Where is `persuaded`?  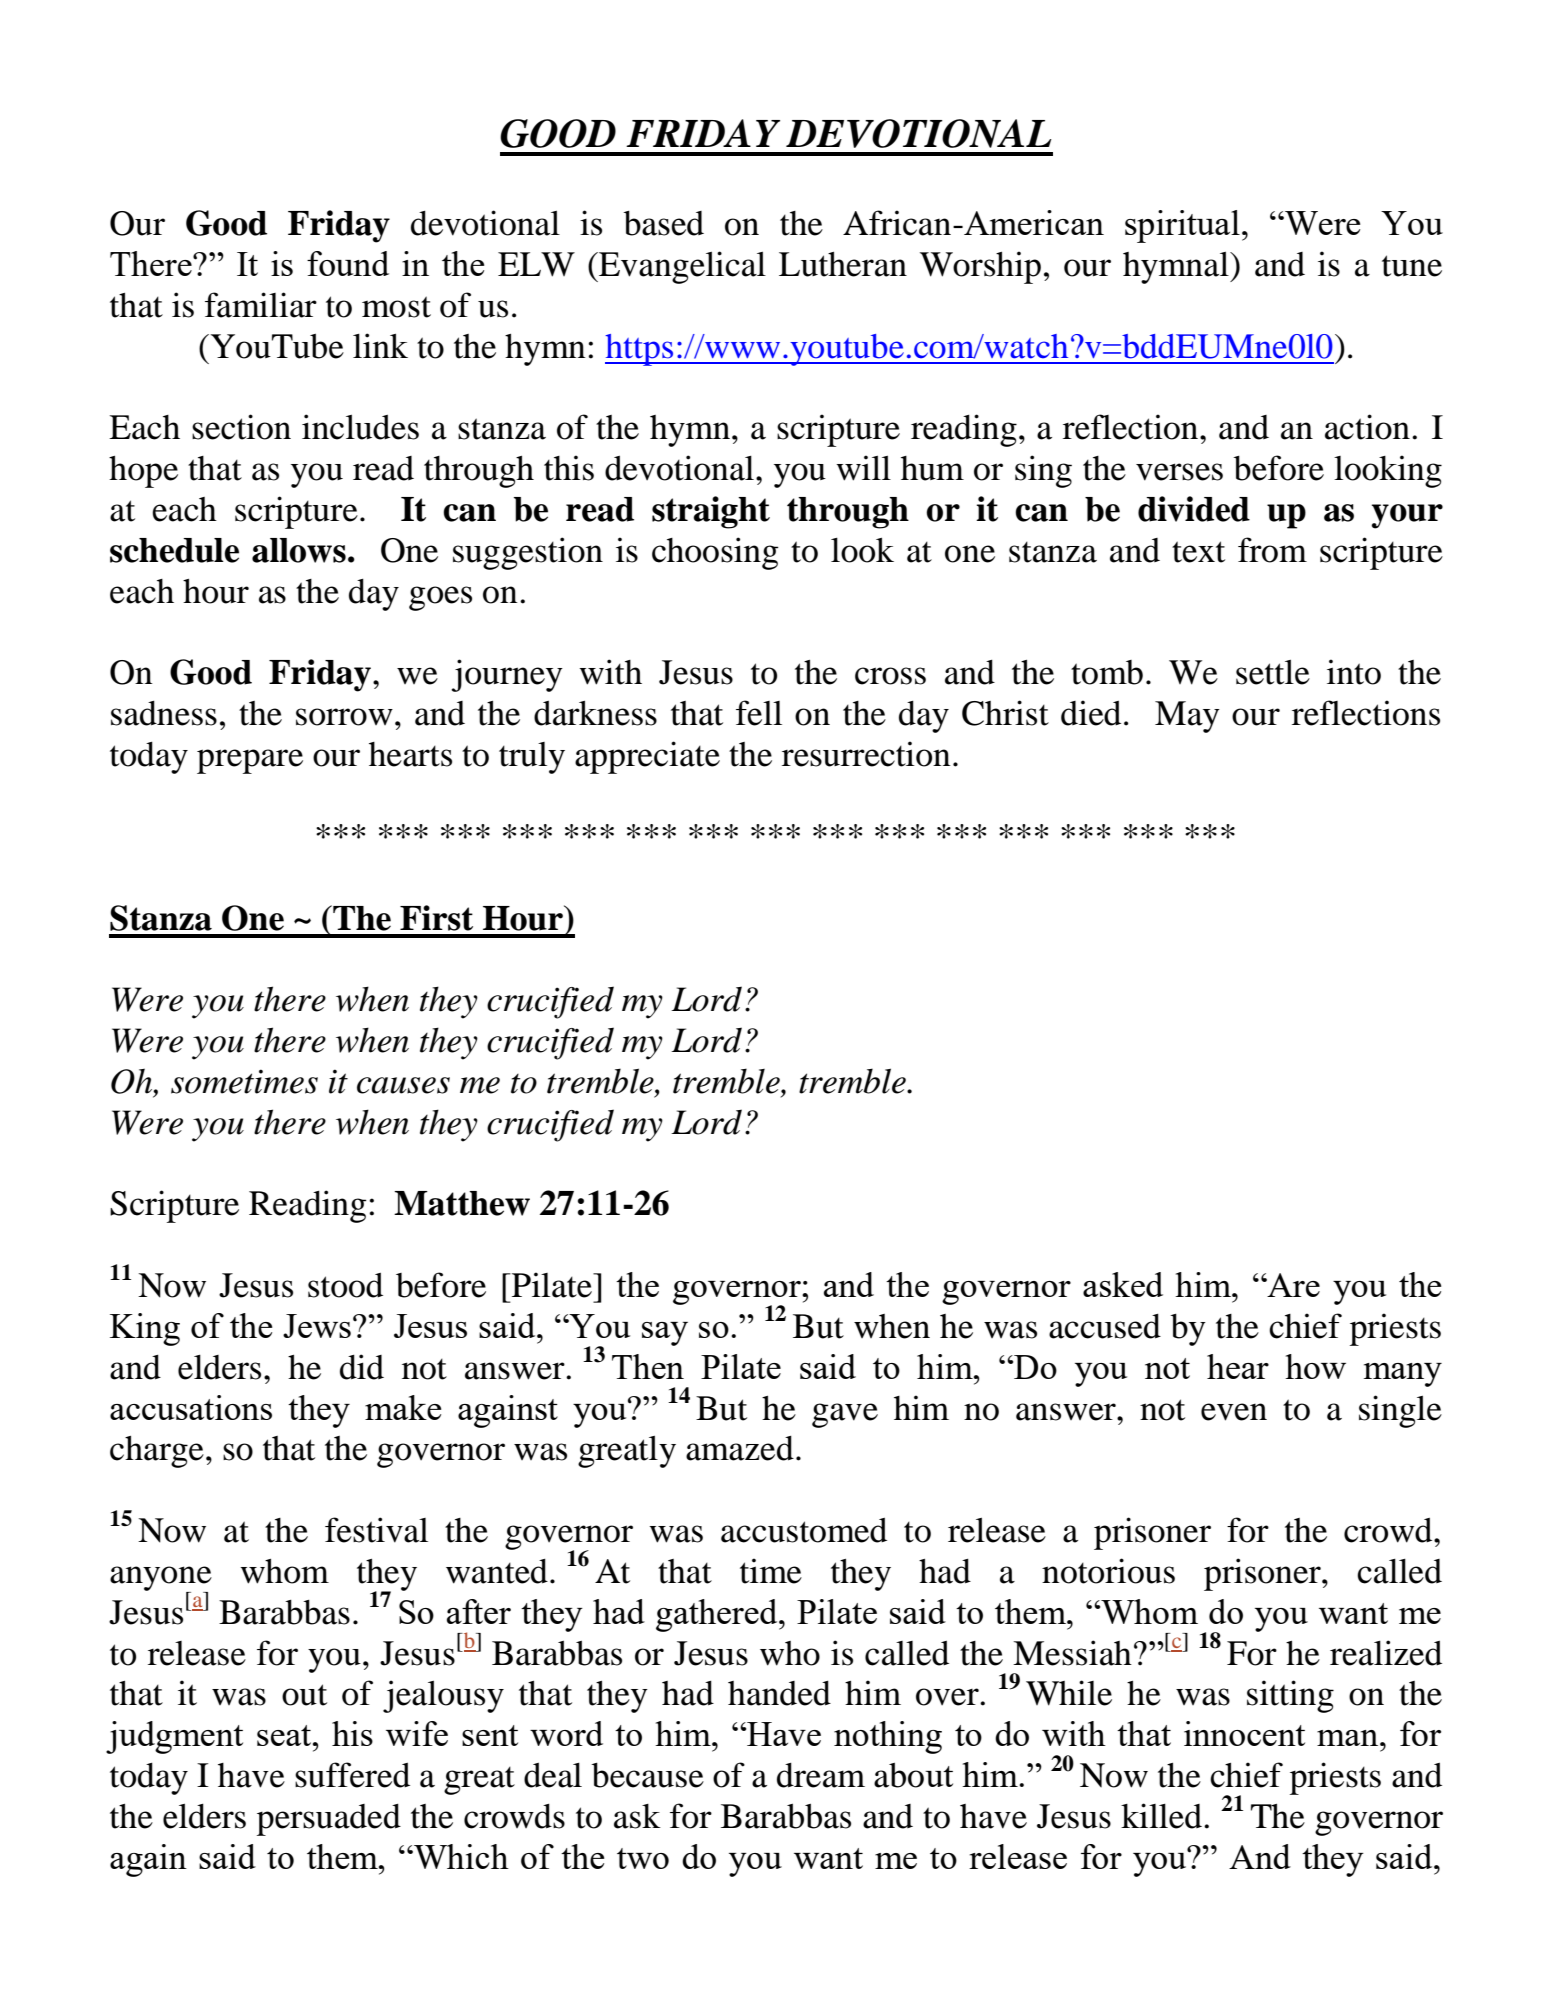
persuaded is located at coordinates (329, 1820).
